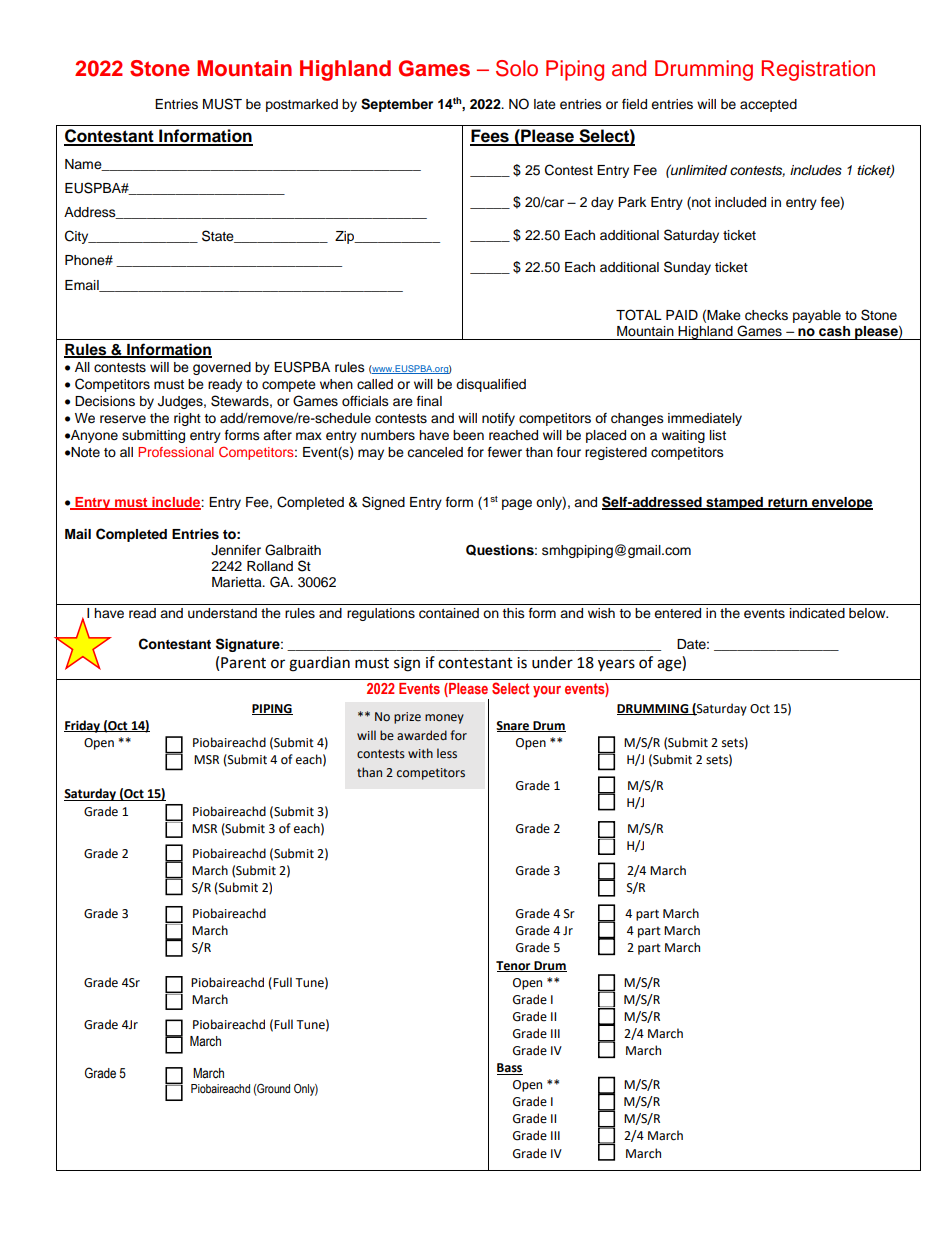  What do you see at coordinates (514, 966) in the document?
I see `Tenor` at bounding box center [514, 966].
